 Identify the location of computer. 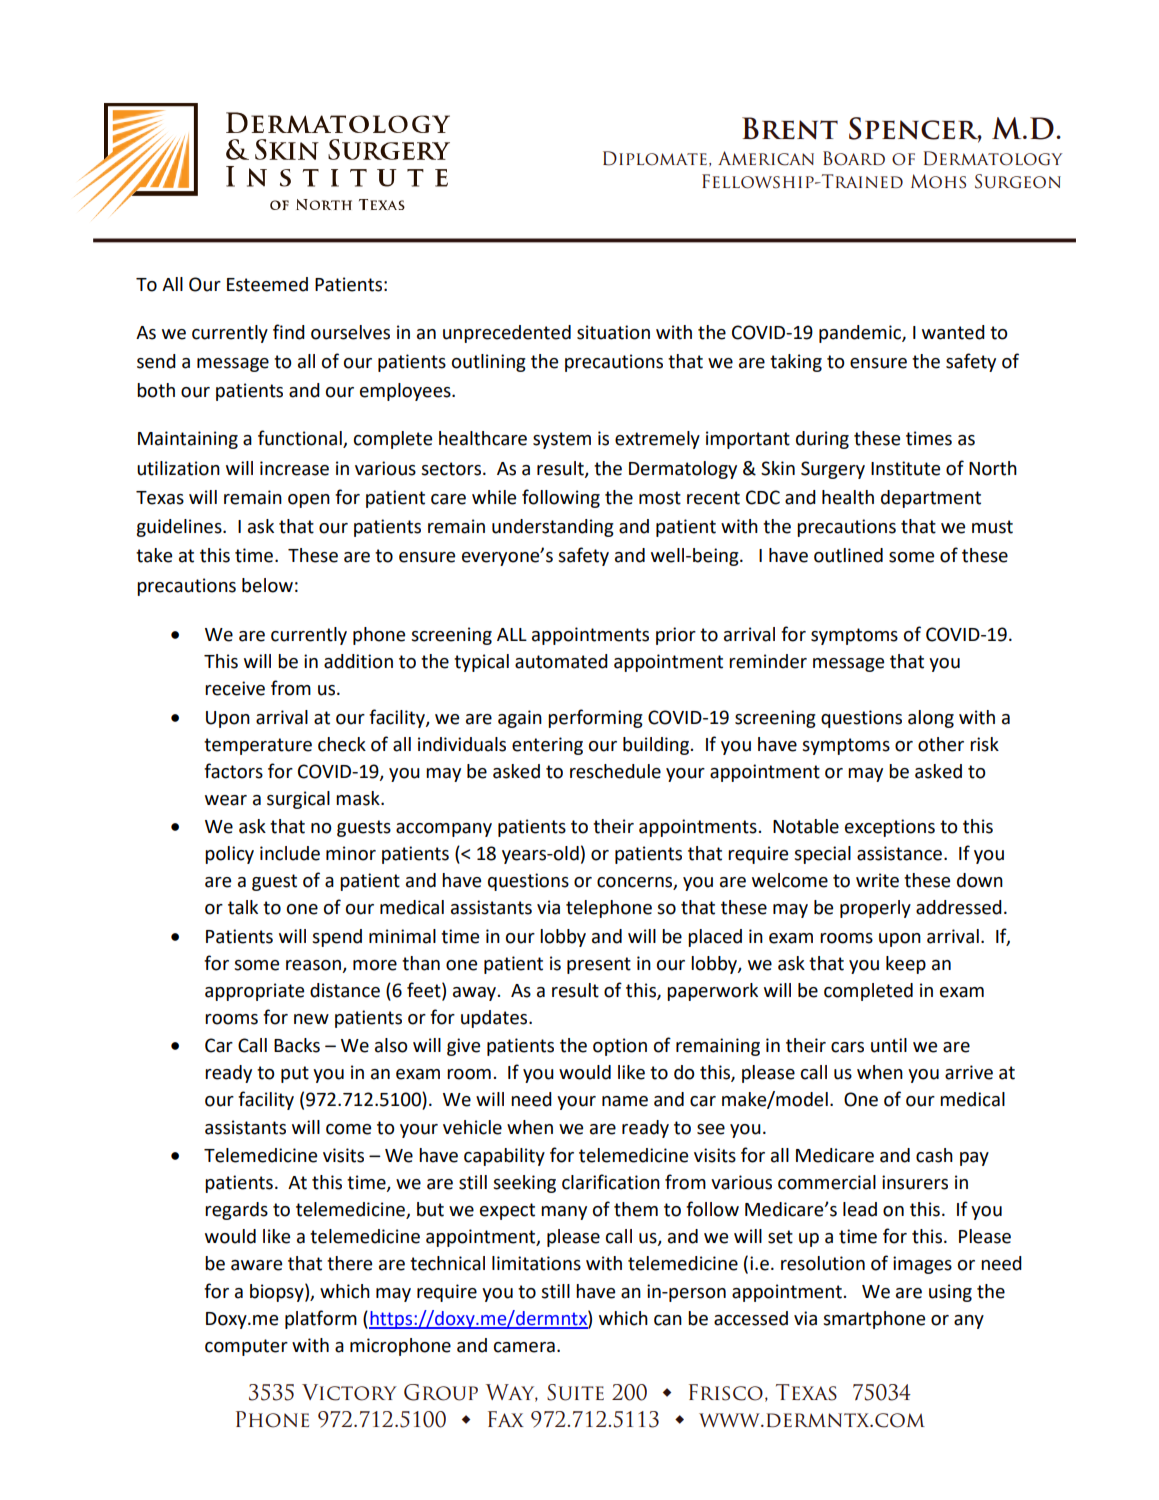
(246, 1347).
